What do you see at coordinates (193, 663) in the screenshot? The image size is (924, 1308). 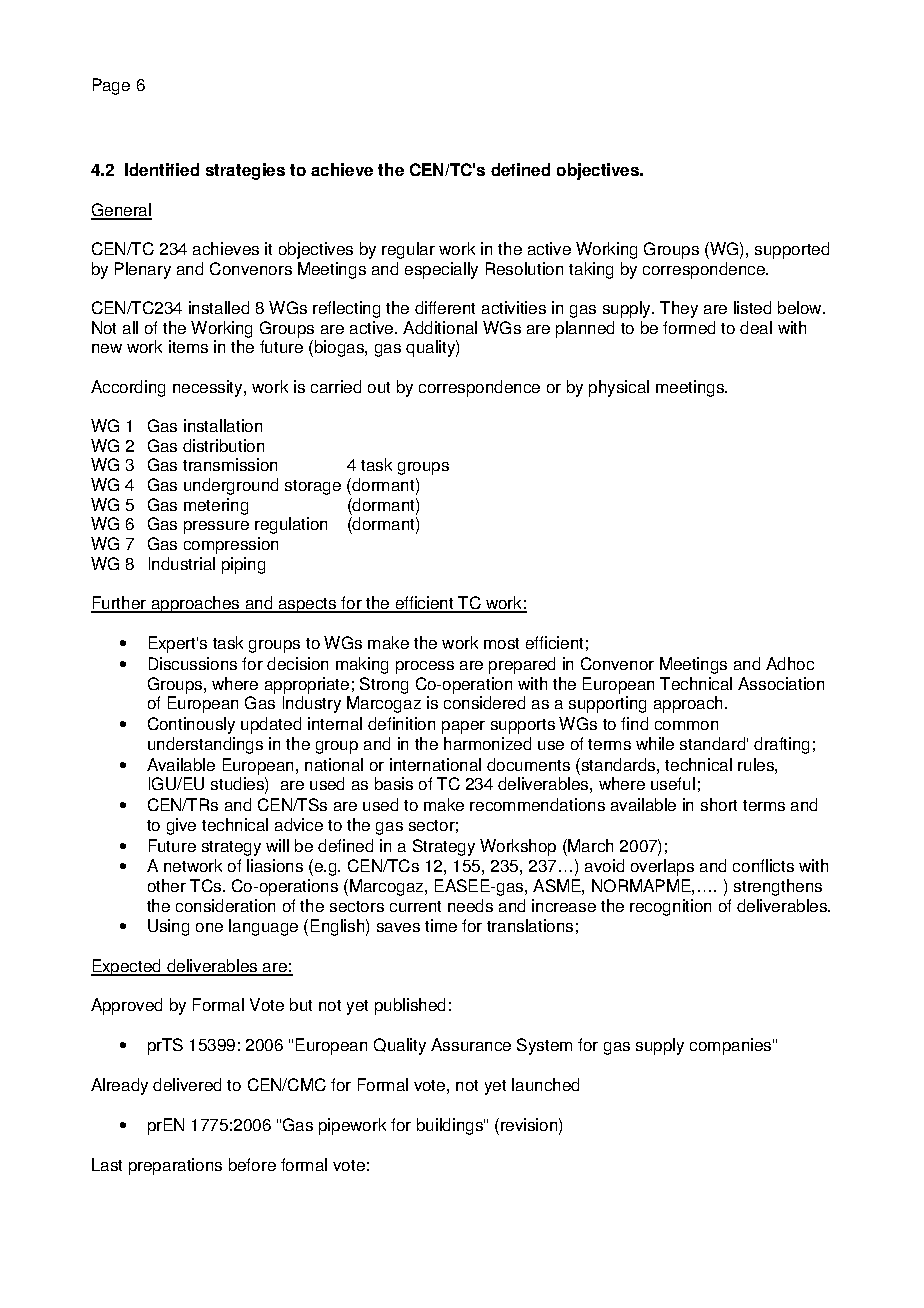 I see `Discussions` at bounding box center [193, 663].
